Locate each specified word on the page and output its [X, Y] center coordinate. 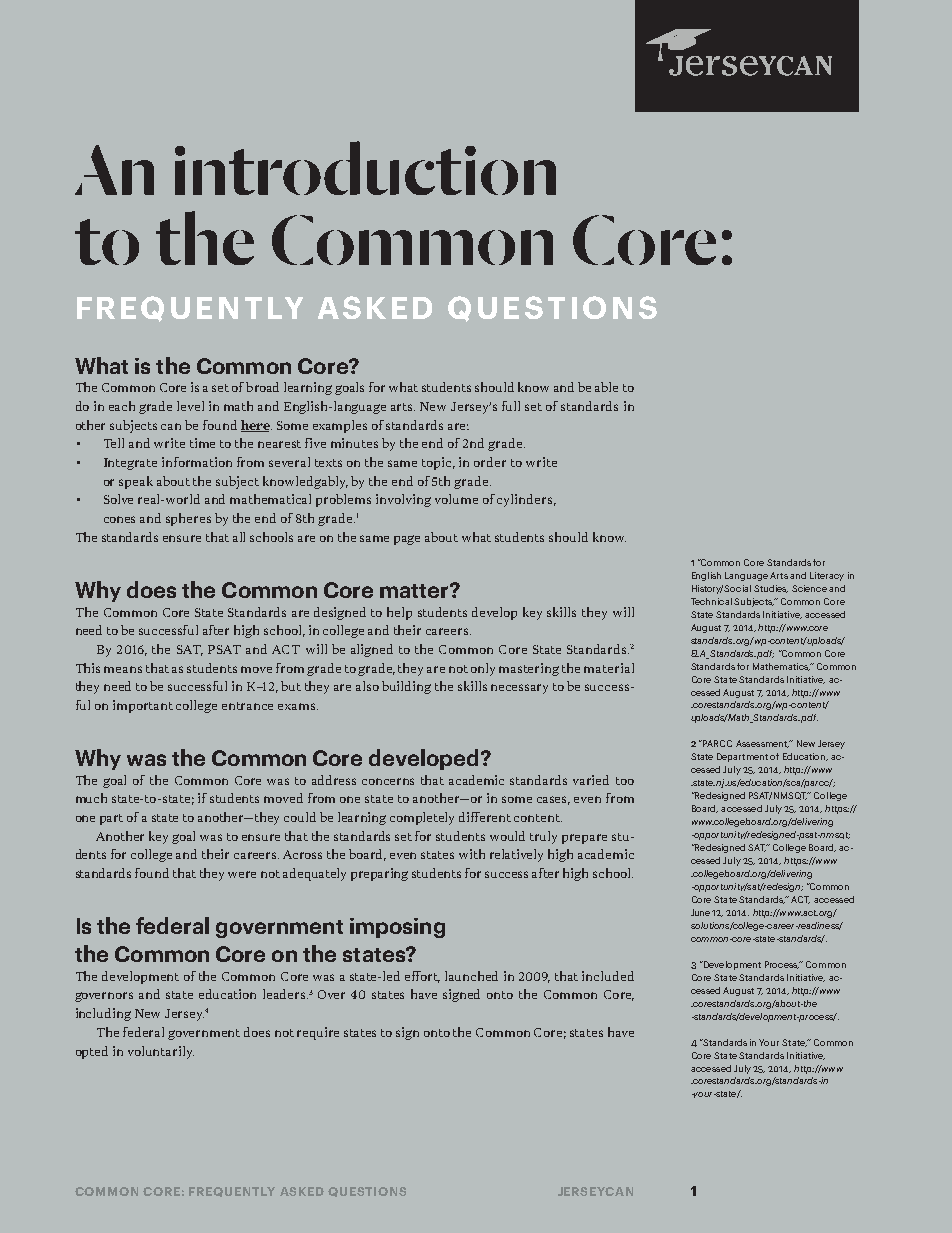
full [511, 406]
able [606, 387]
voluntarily [161, 1052]
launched [471, 976]
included [608, 976]
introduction [365, 168]
